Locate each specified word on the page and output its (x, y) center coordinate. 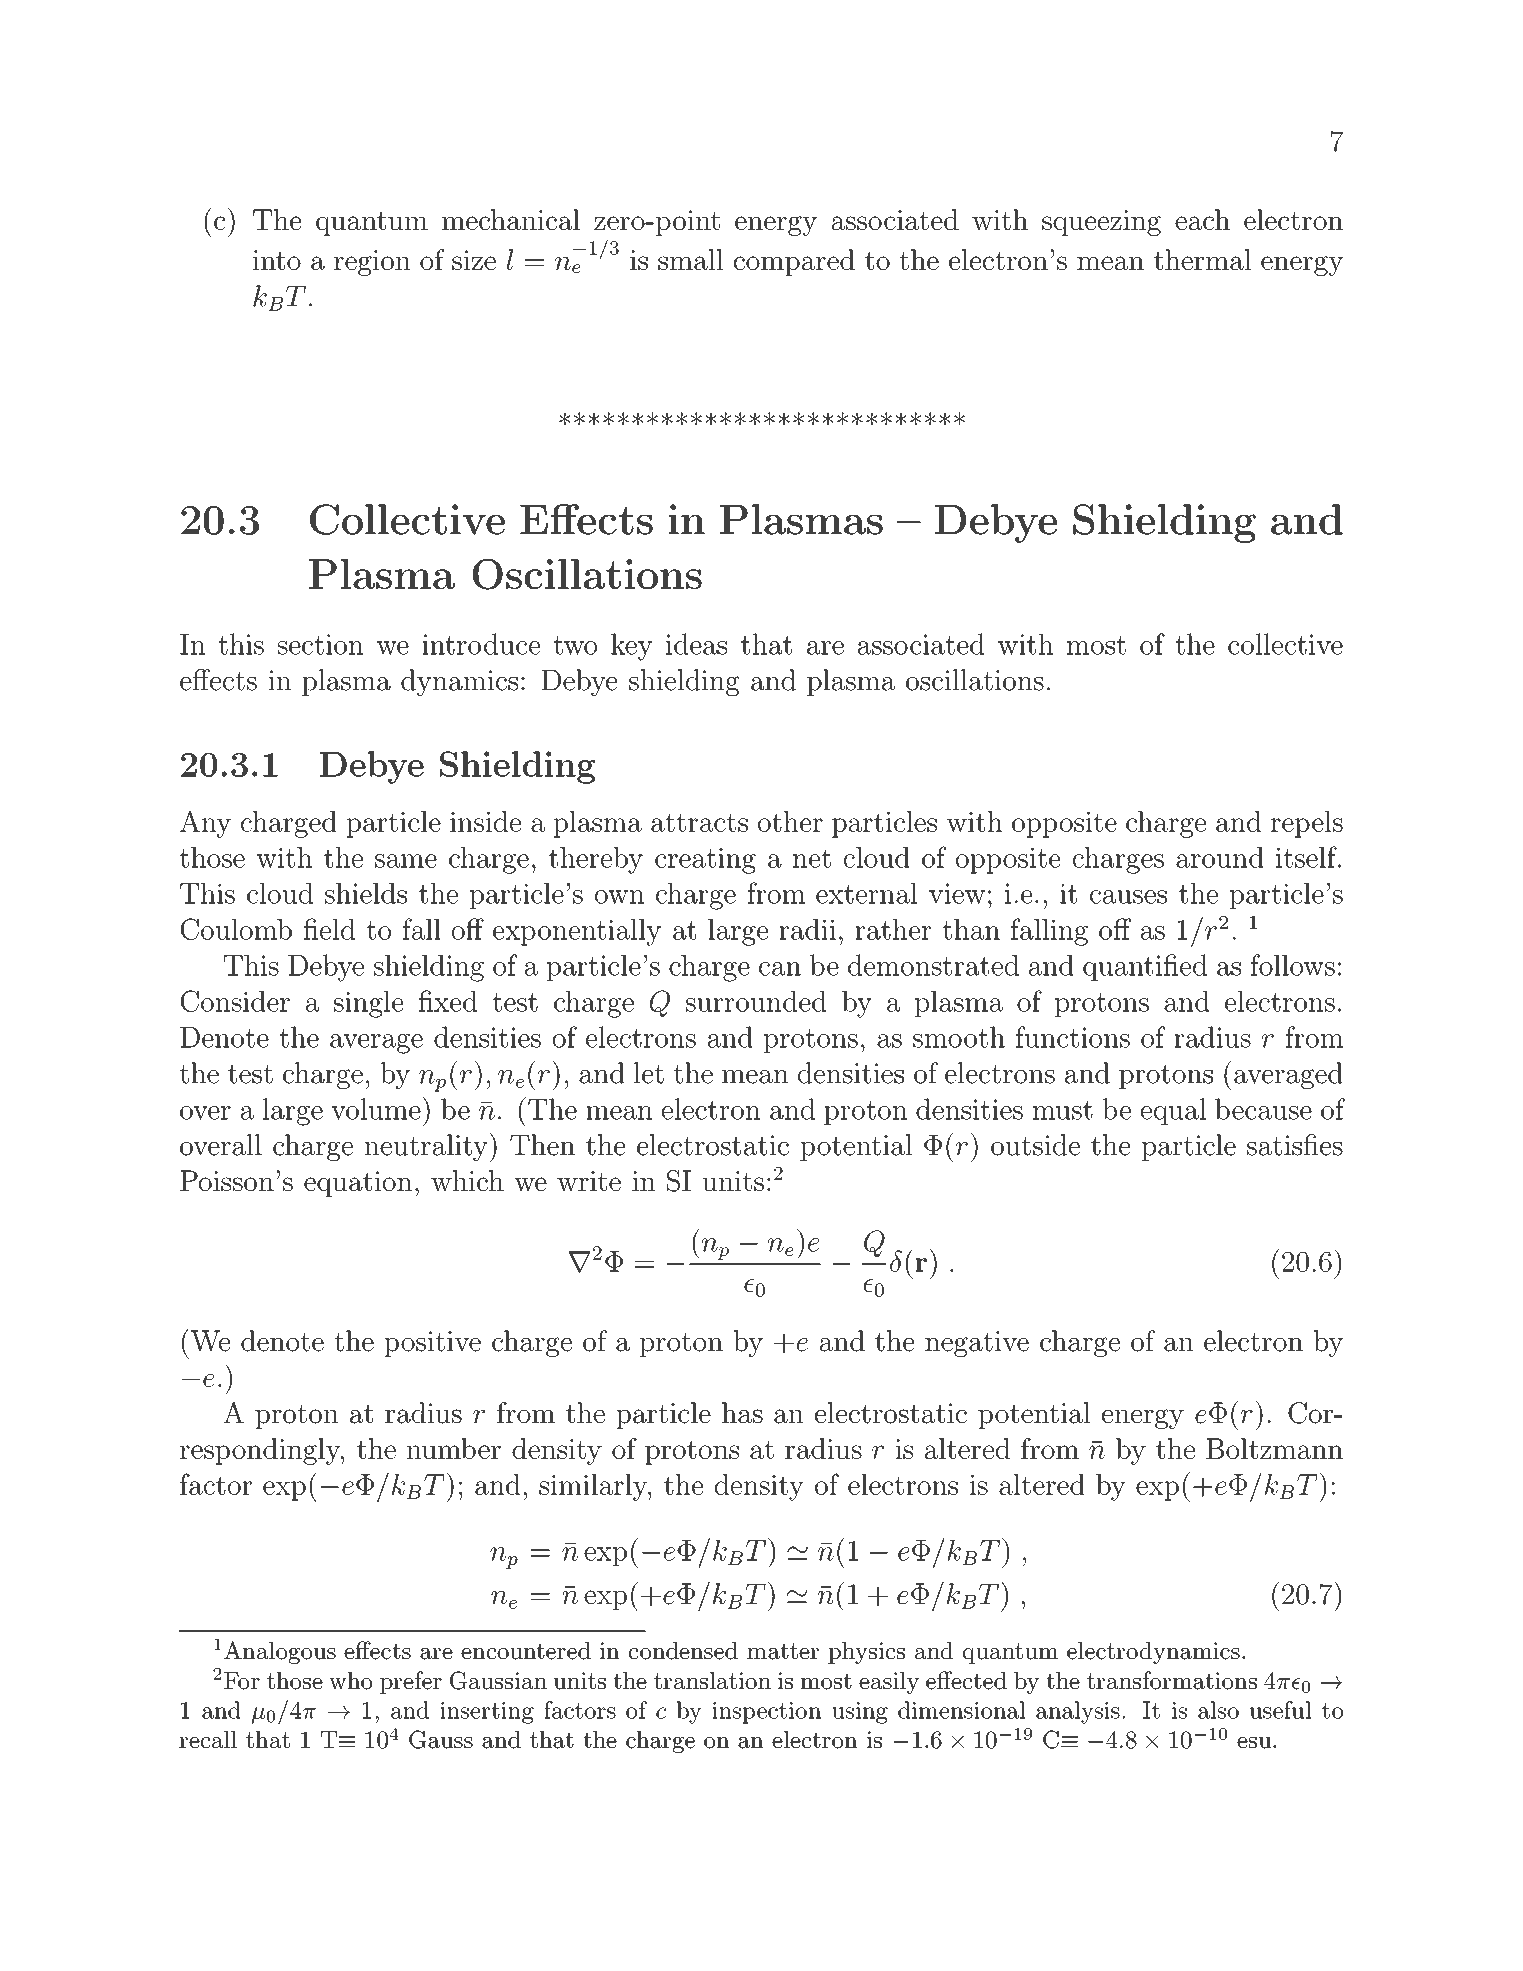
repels (1307, 824)
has (742, 1413)
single (369, 1004)
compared (794, 262)
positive (432, 1344)
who (350, 1681)
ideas (696, 644)
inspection (766, 1713)
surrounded (756, 1001)
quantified (1145, 967)
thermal (1202, 260)
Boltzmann (1274, 1448)
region (372, 263)
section (321, 644)
